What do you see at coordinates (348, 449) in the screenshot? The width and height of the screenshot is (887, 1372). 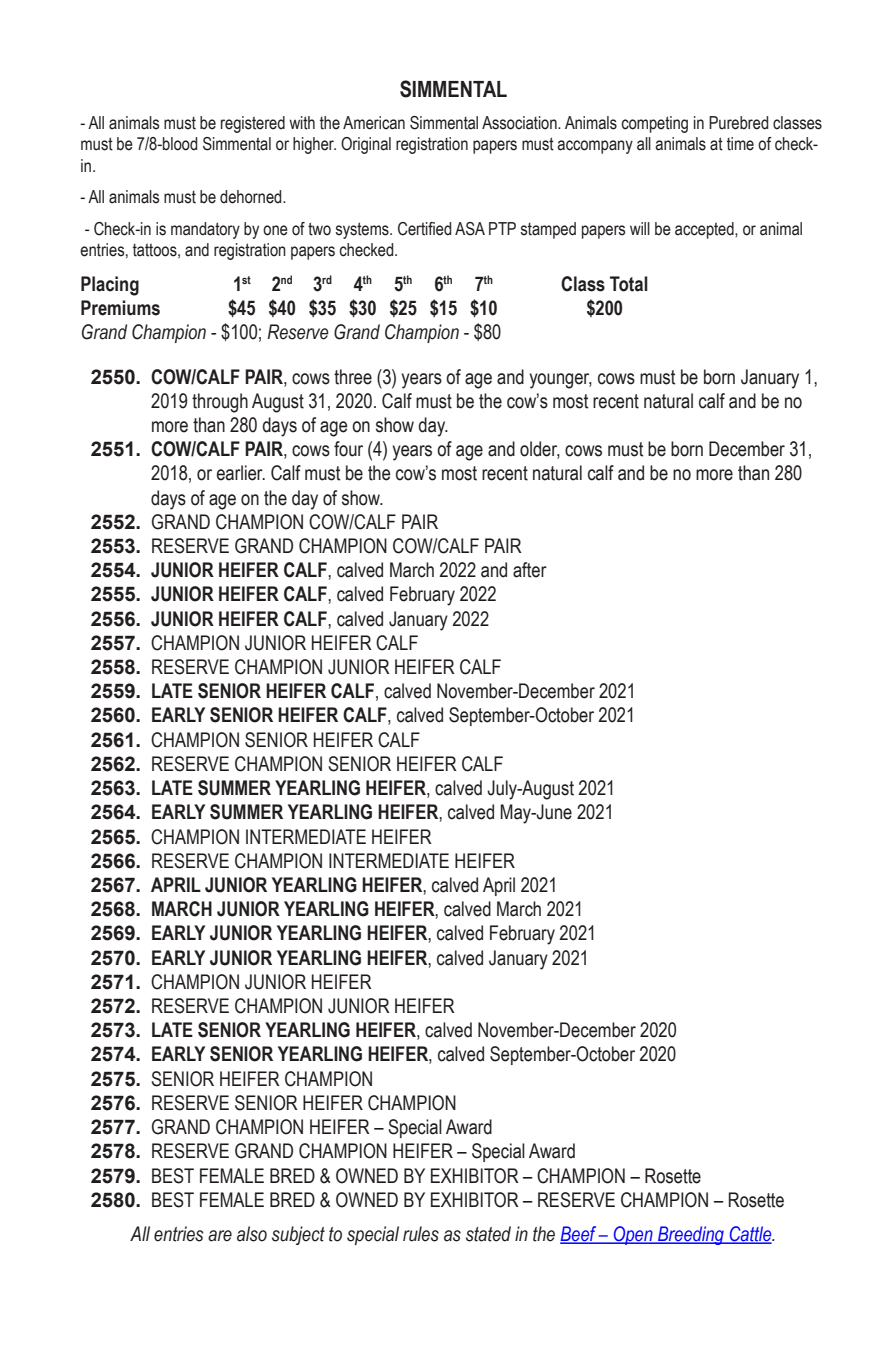 I see `four` at bounding box center [348, 449].
